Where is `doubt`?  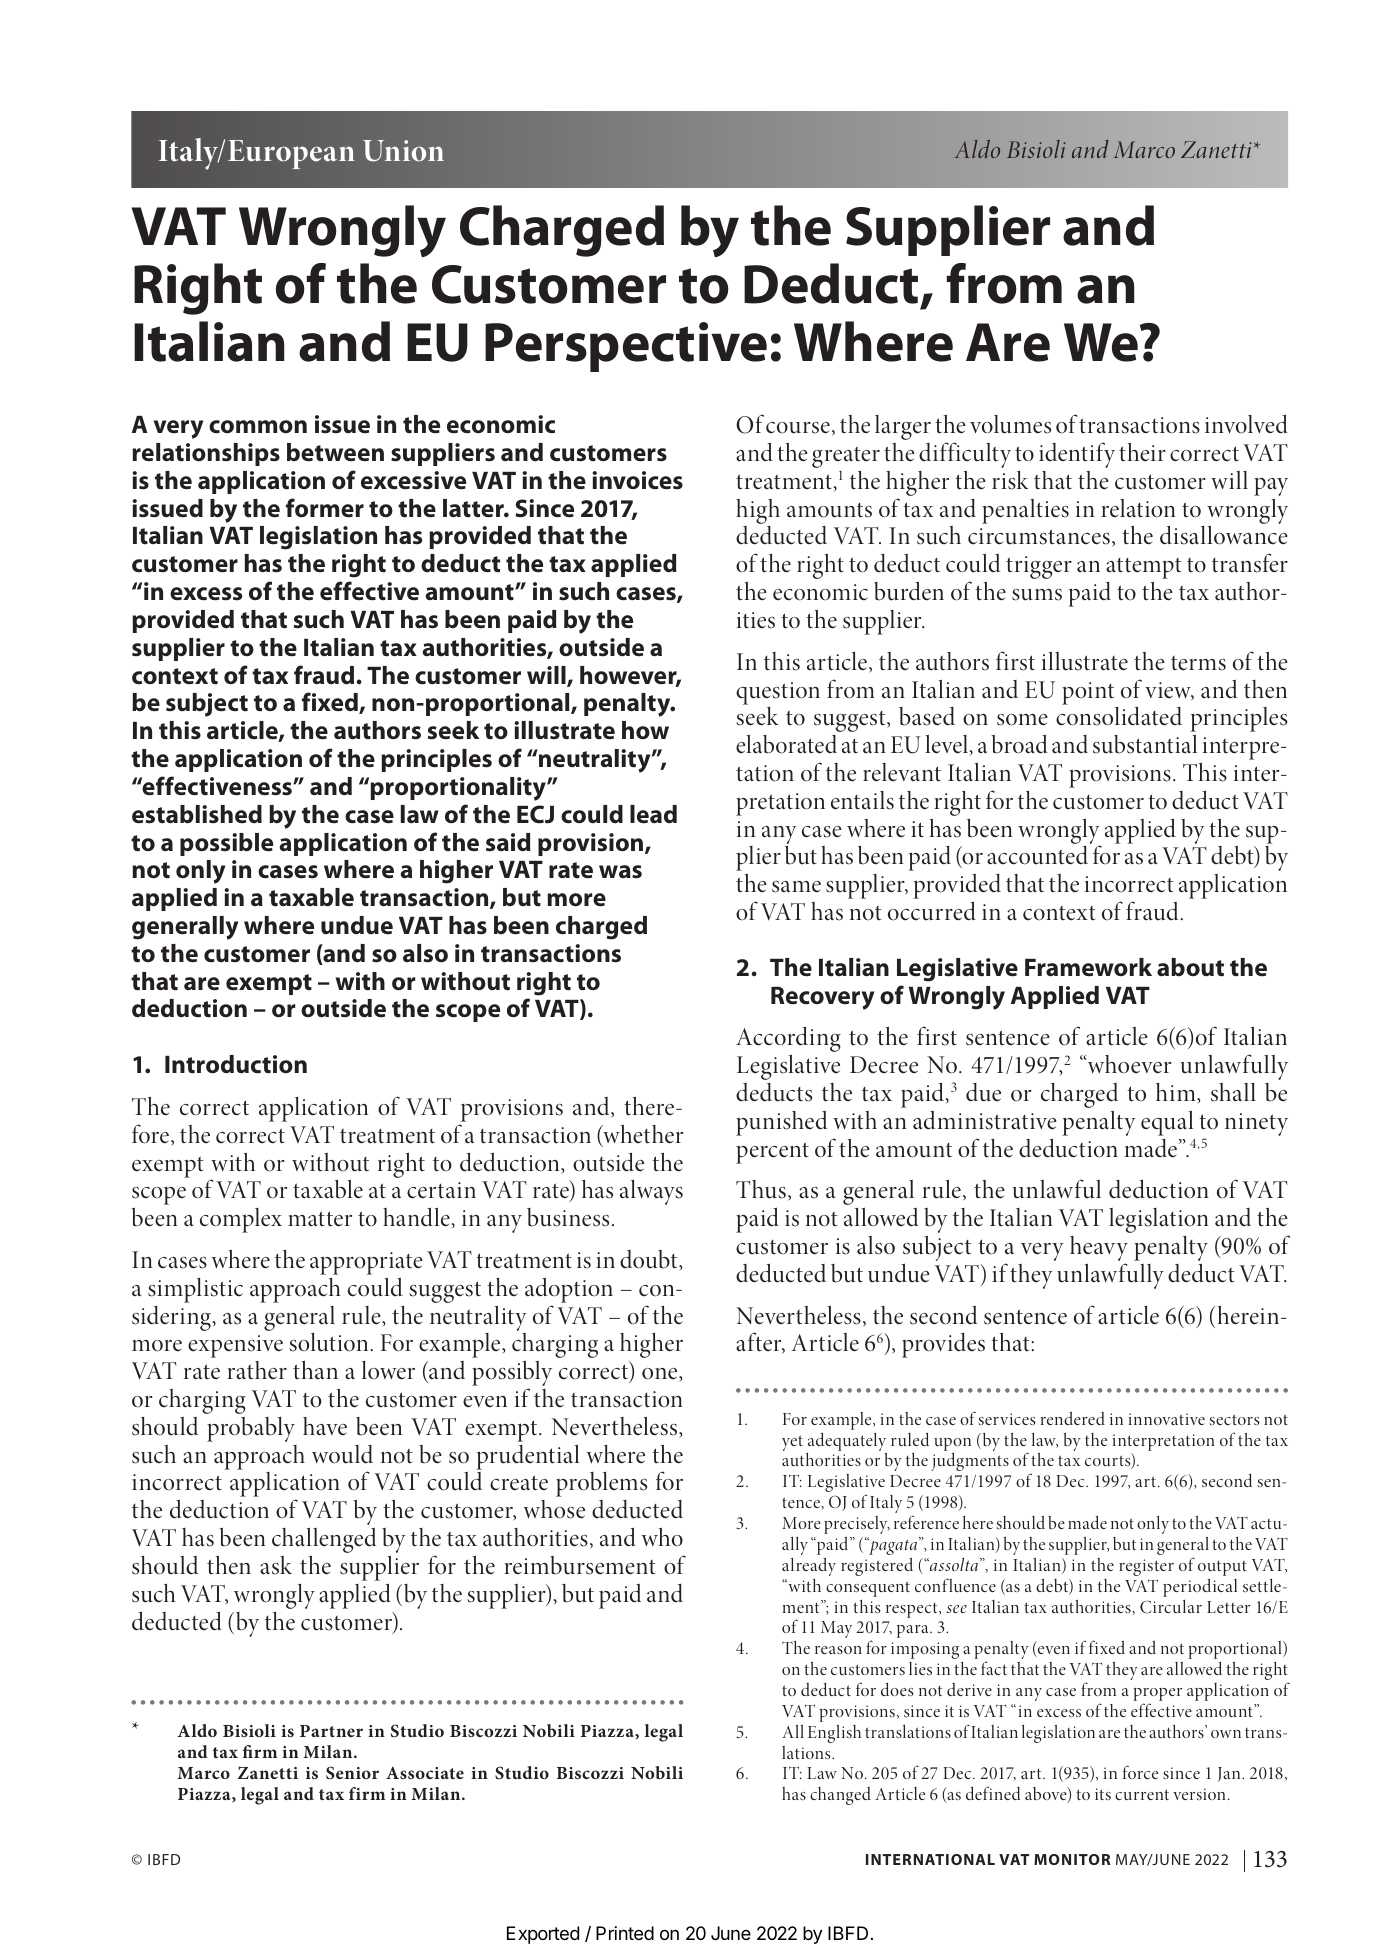
doubt is located at coordinates (650, 1260).
